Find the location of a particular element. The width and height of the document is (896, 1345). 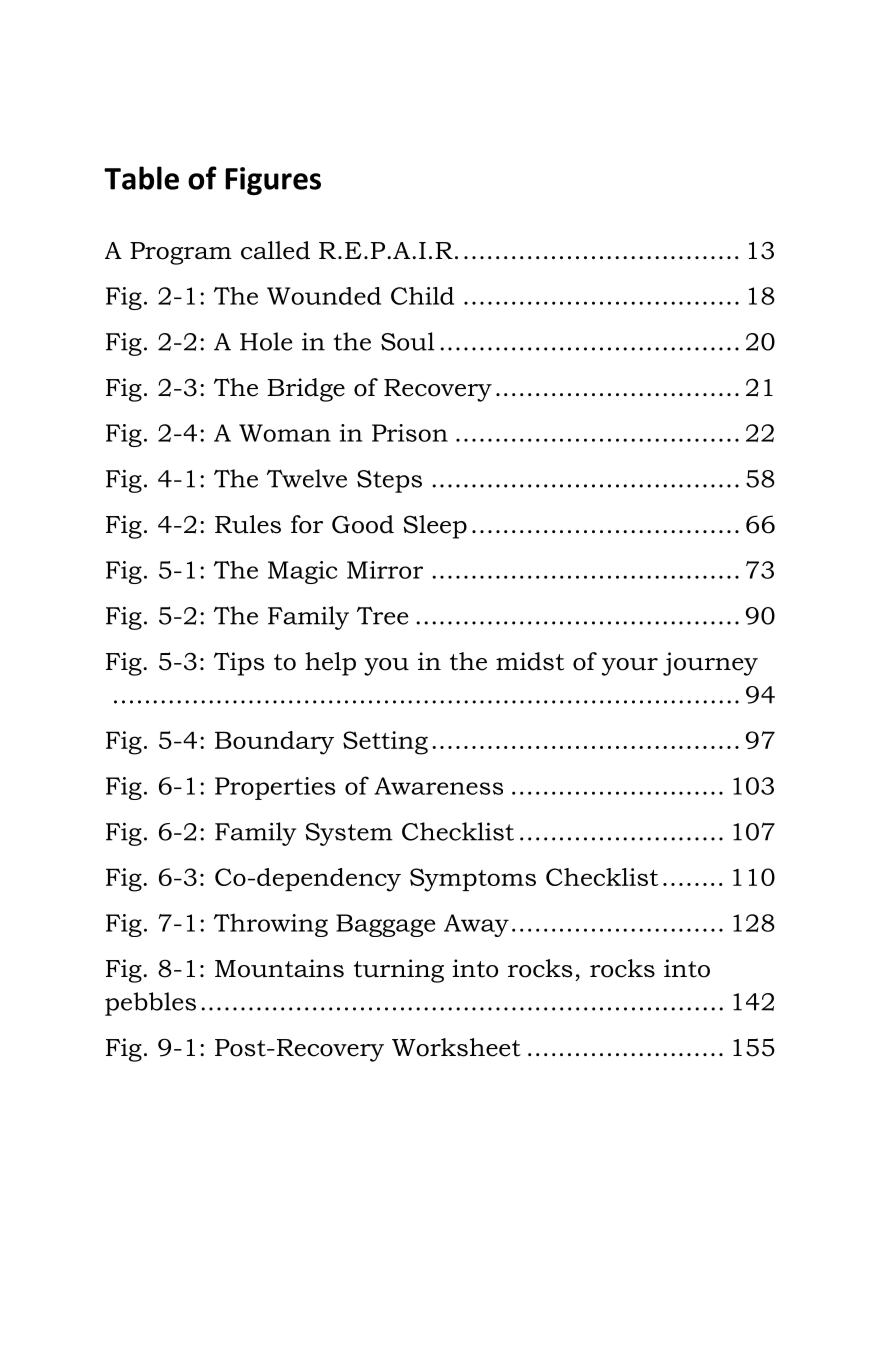

Figures is located at coordinates (273, 181).
